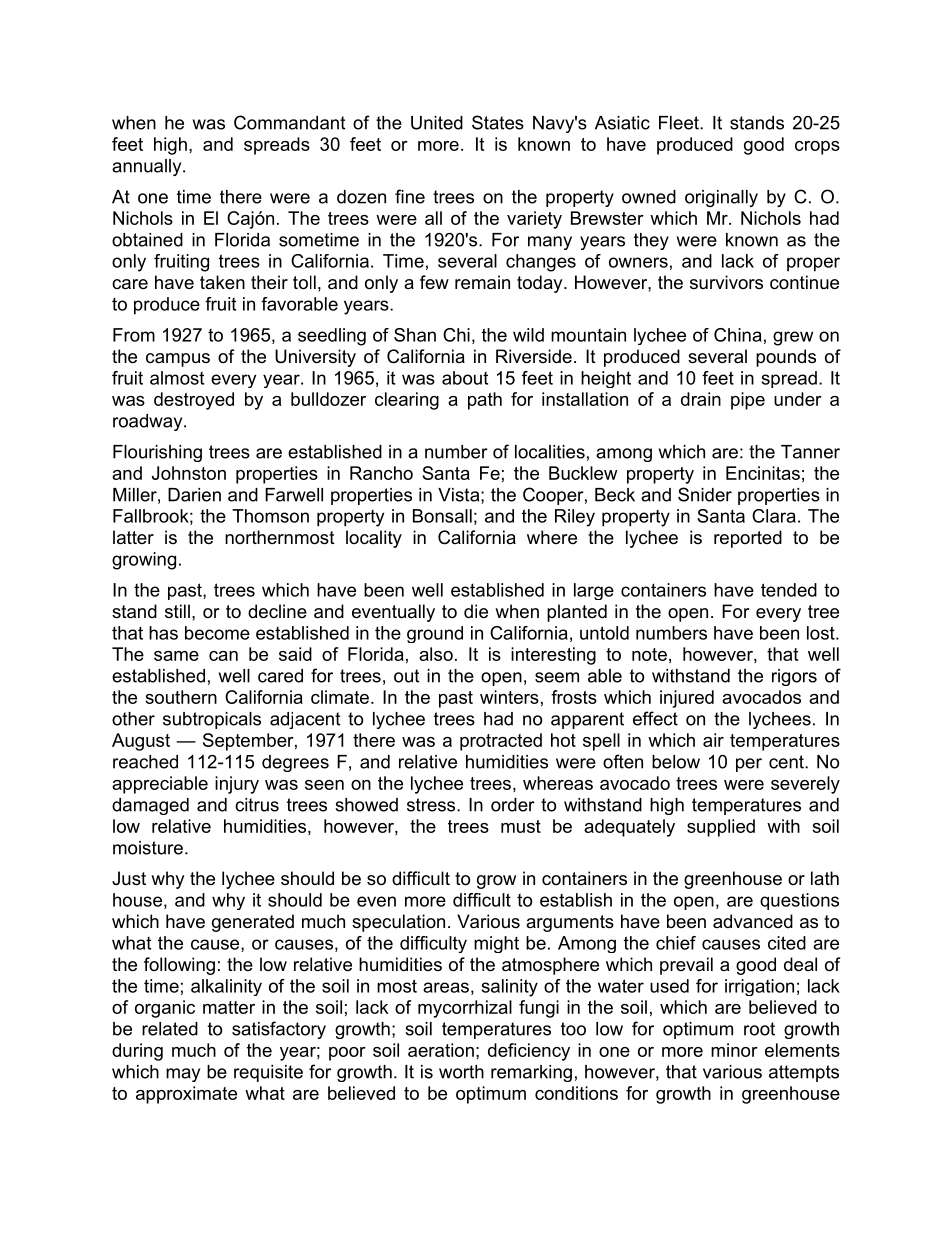 This page has width=952, height=1233. I want to click on originally, so click(721, 198).
